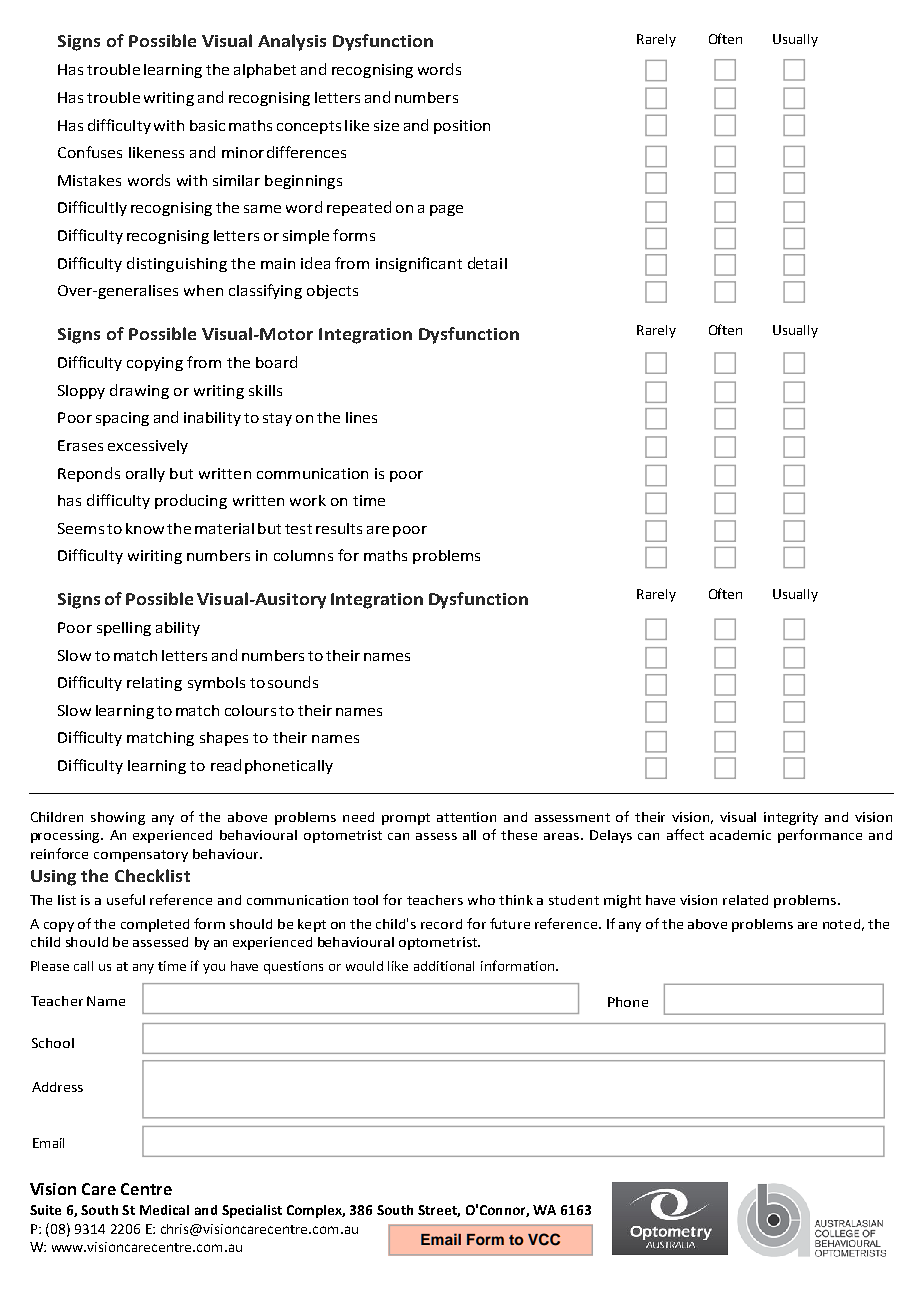  Describe the element at coordinates (419, 264) in the document. I see `insignificant` at that location.
